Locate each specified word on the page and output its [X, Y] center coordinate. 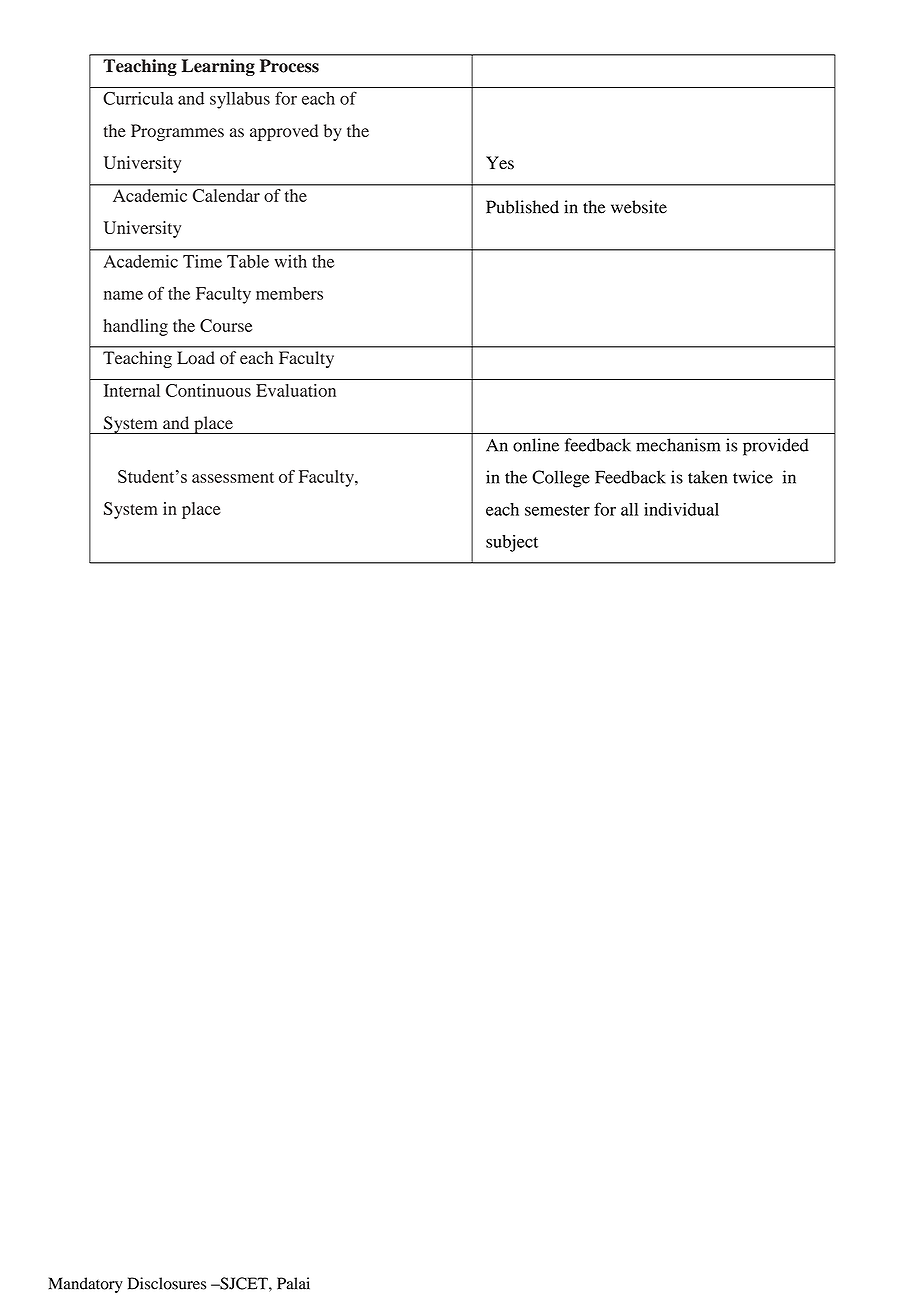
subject [512, 543]
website [639, 207]
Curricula [138, 98]
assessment [233, 477]
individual [681, 509]
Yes [500, 163]
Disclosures [167, 1283]
